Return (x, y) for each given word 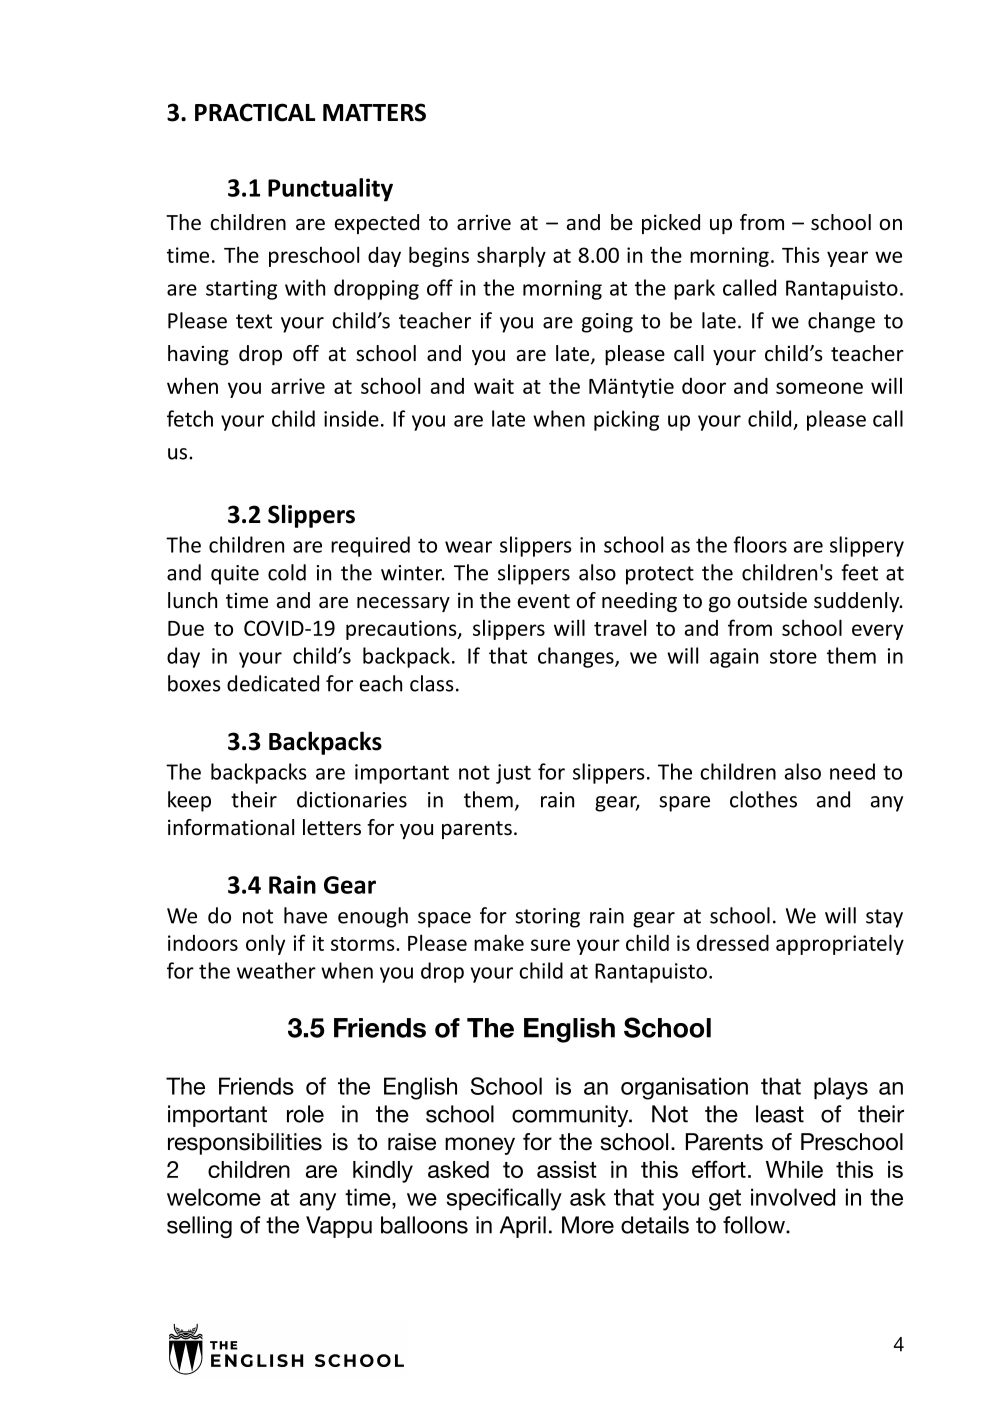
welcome (214, 1197)
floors (760, 544)
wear (468, 547)
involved (793, 1197)
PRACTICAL (255, 112)
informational (231, 827)
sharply (511, 256)
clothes (763, 799)
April (523, 1227)
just (513, 774)
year (847, 259)
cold (287, 572)
